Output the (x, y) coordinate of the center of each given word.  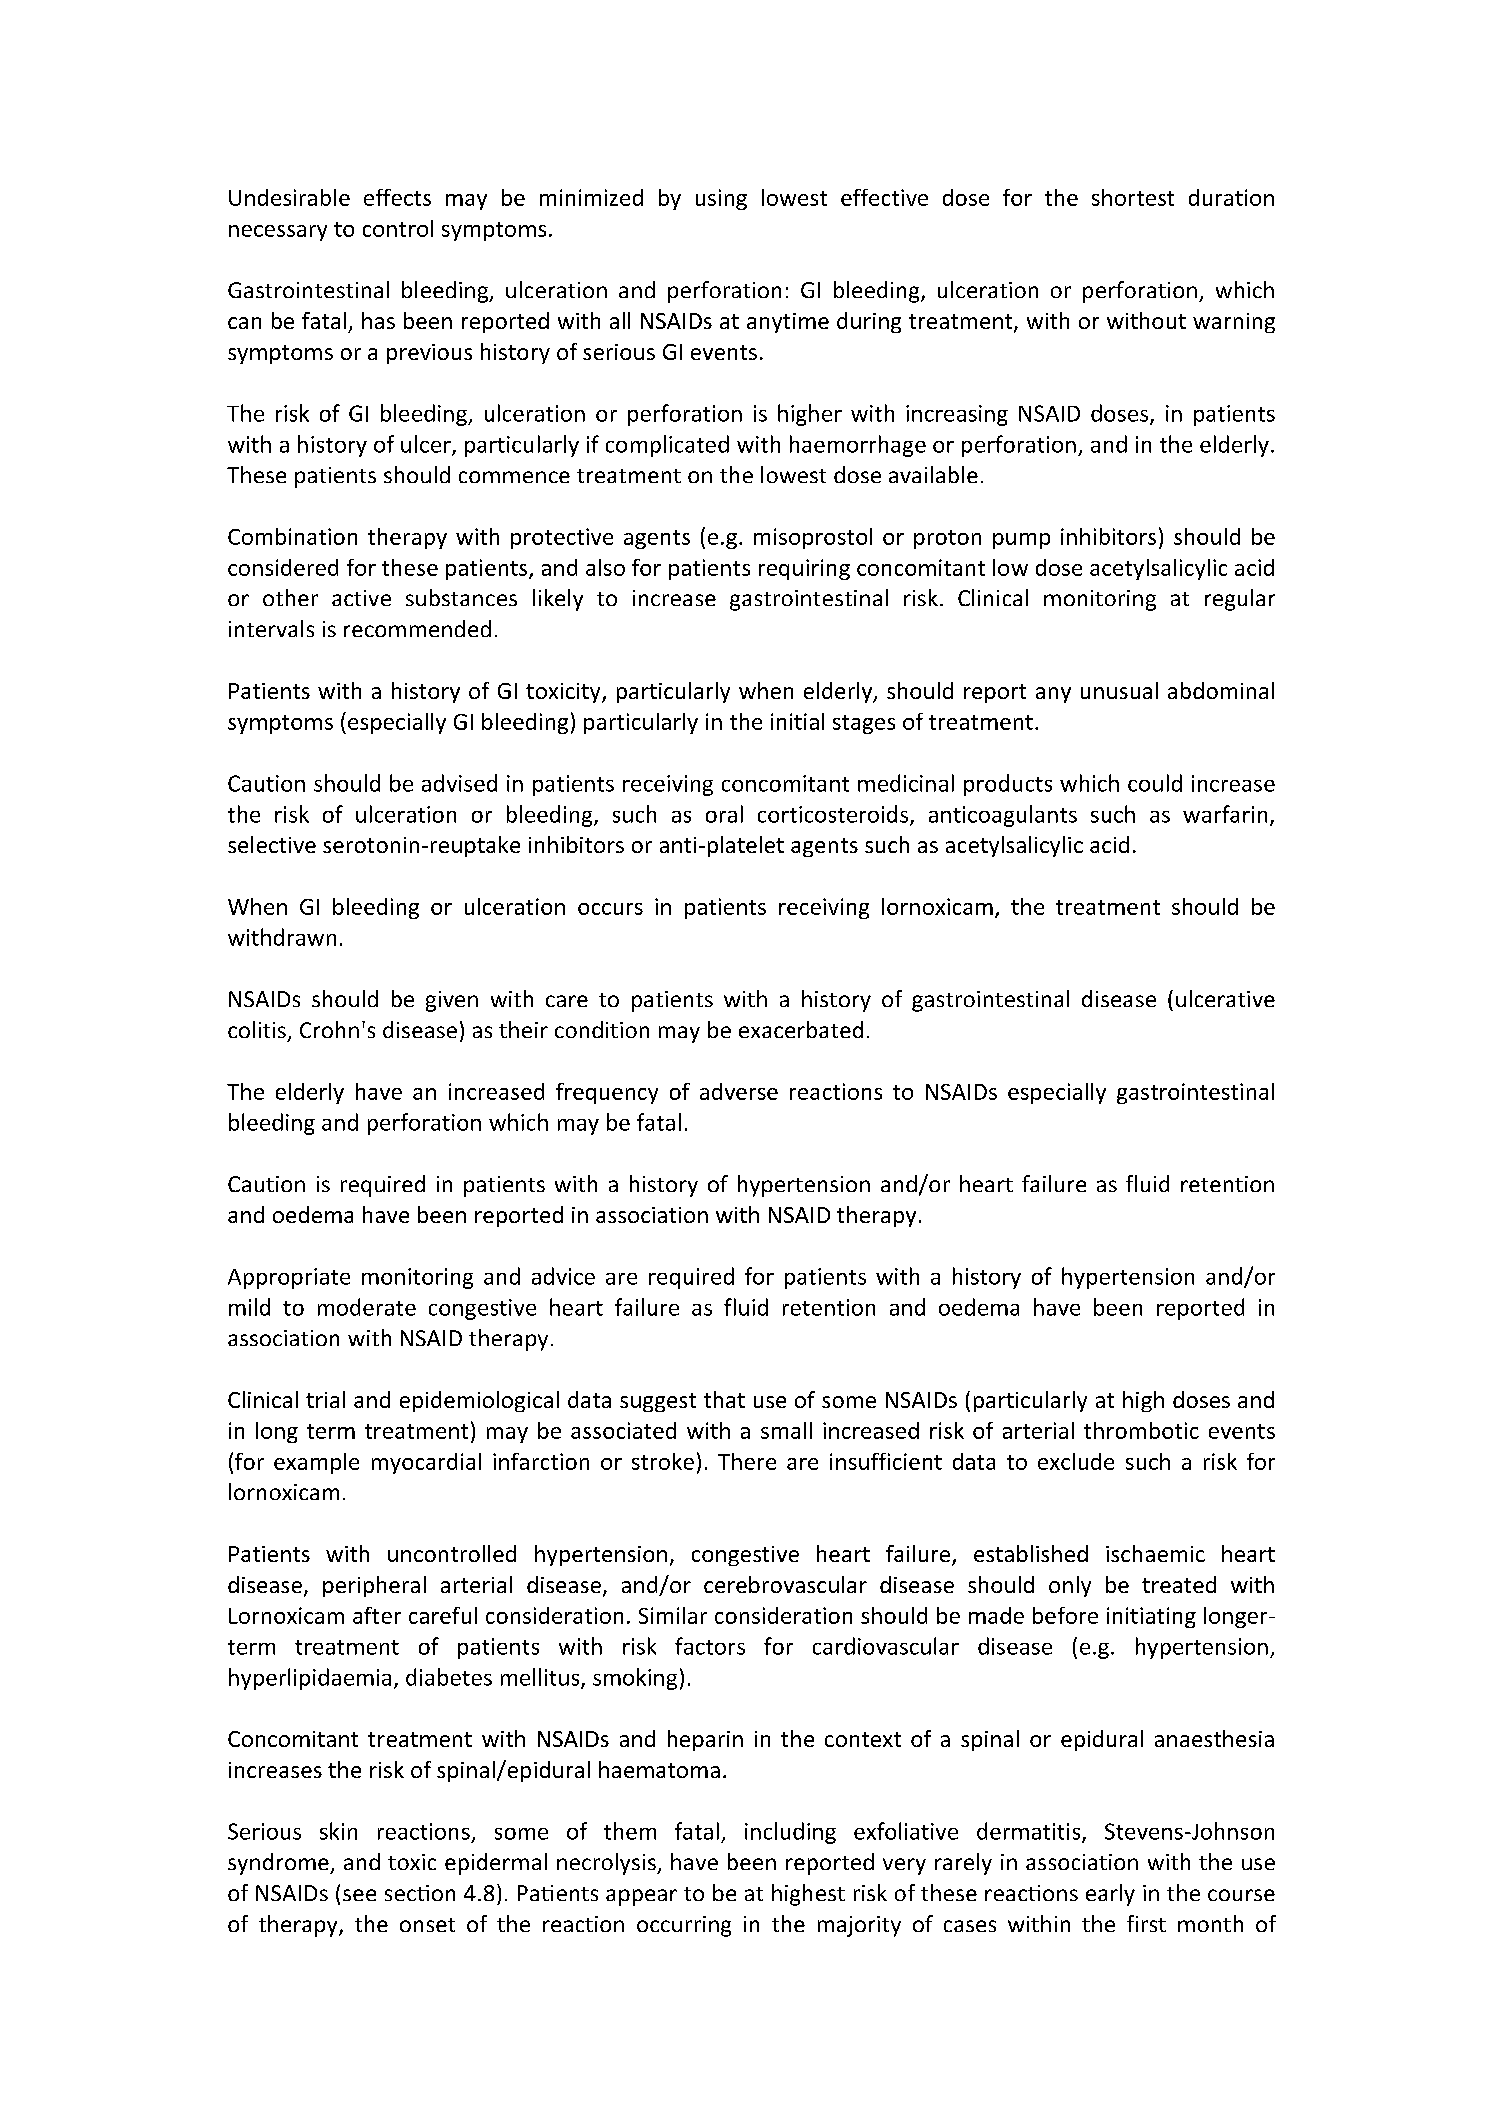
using (721, 199)
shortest (1133, 197)
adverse (739, 1091)
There (747, 1461)
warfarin (1225, 814)
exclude (1076, 1461)
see (359, 1895)
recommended (417, 628)
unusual (1119, 690)
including (790, 1833)
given (452, 1001)
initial (797, 721)
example (316, 1463)
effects (397, 197)
